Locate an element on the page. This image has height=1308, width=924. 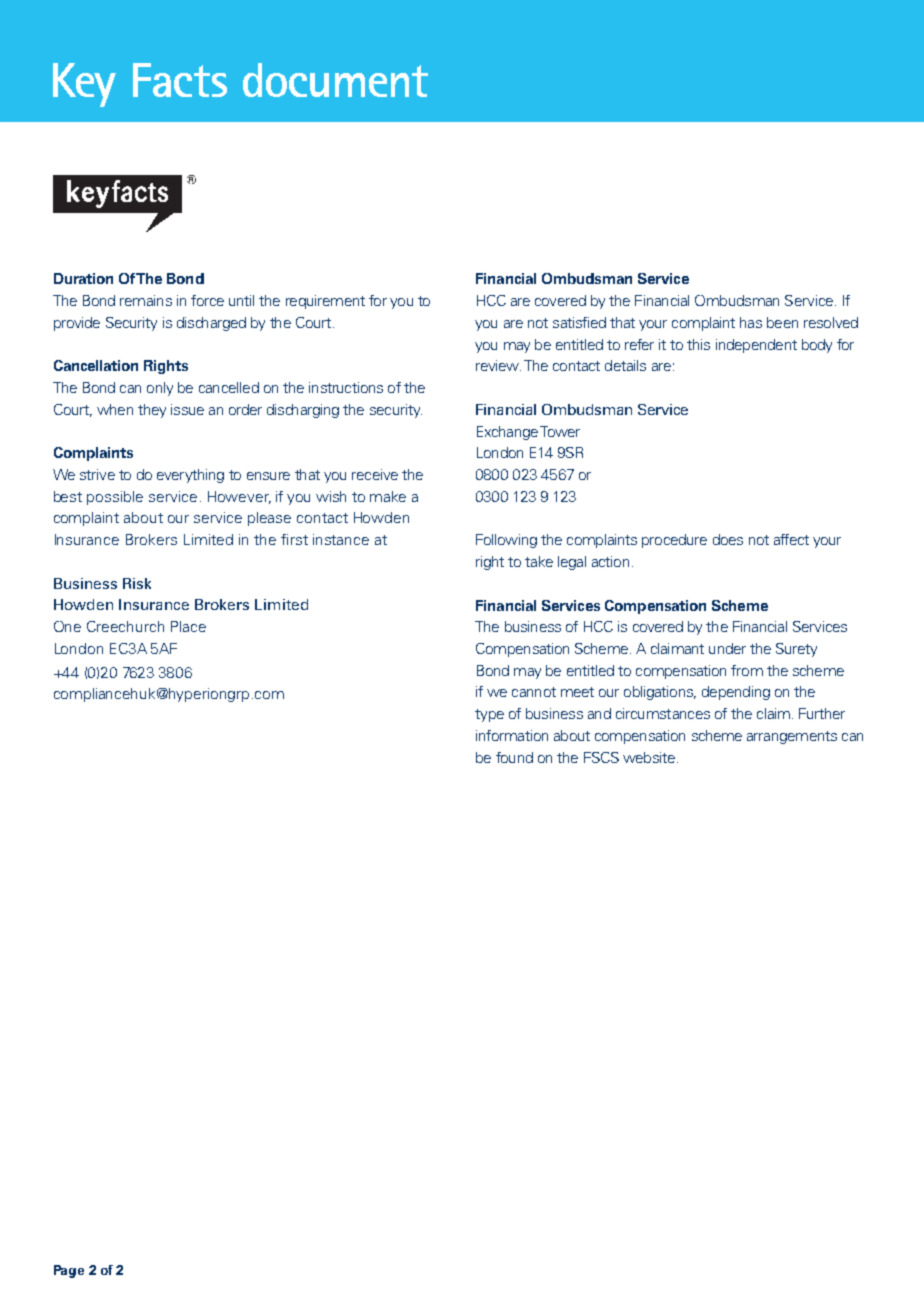
does is located at coordinates (728, 539).
